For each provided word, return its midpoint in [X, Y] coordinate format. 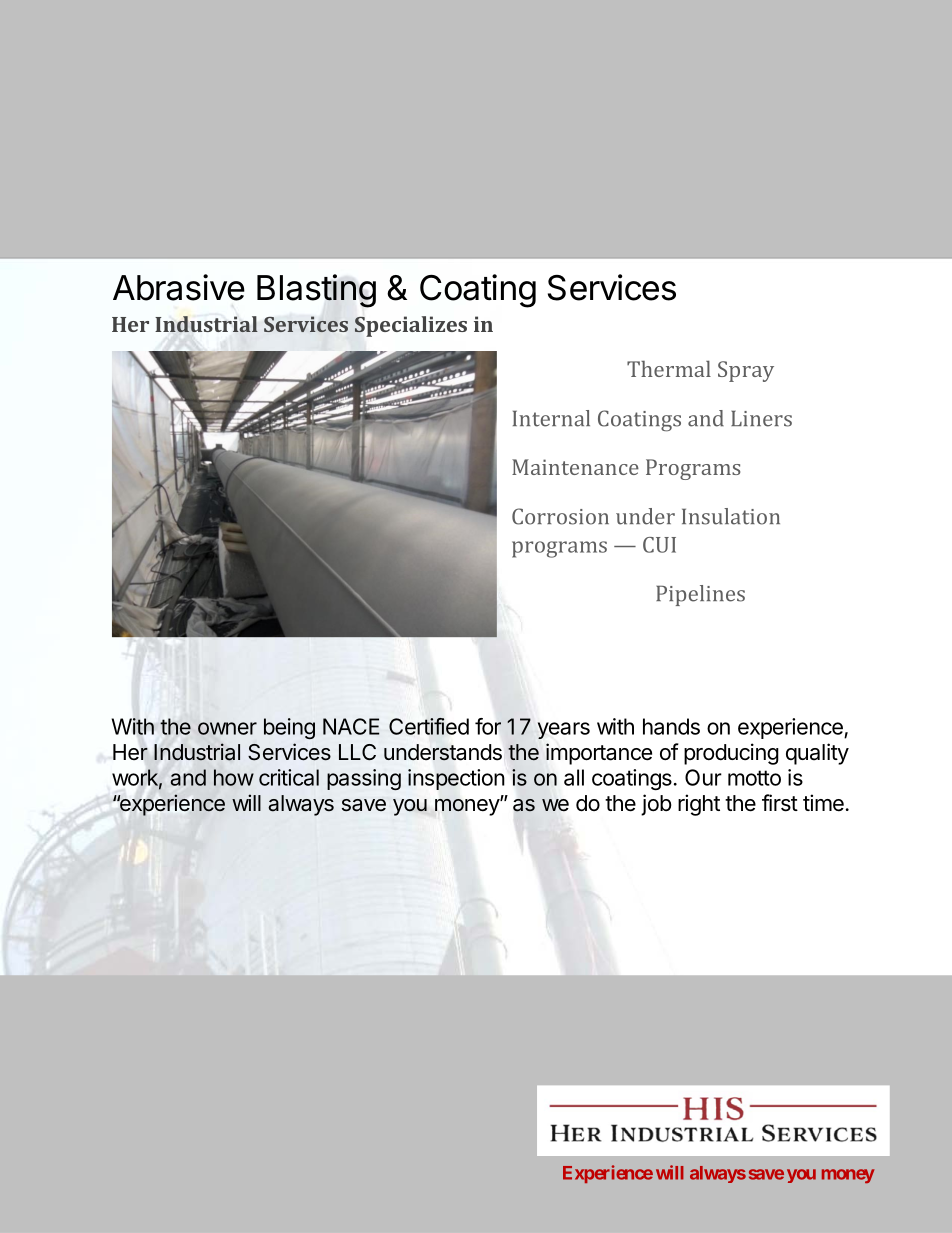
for [488, 726]
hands [671, 726]
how [234, 777]
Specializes [411, 326]
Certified [429, 726]
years [564, 730]
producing [731, 754]
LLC [357, 752]
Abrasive [179, 287]
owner [227, 728]
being [289, 728]
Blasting [316, 291]
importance [599, 754]
